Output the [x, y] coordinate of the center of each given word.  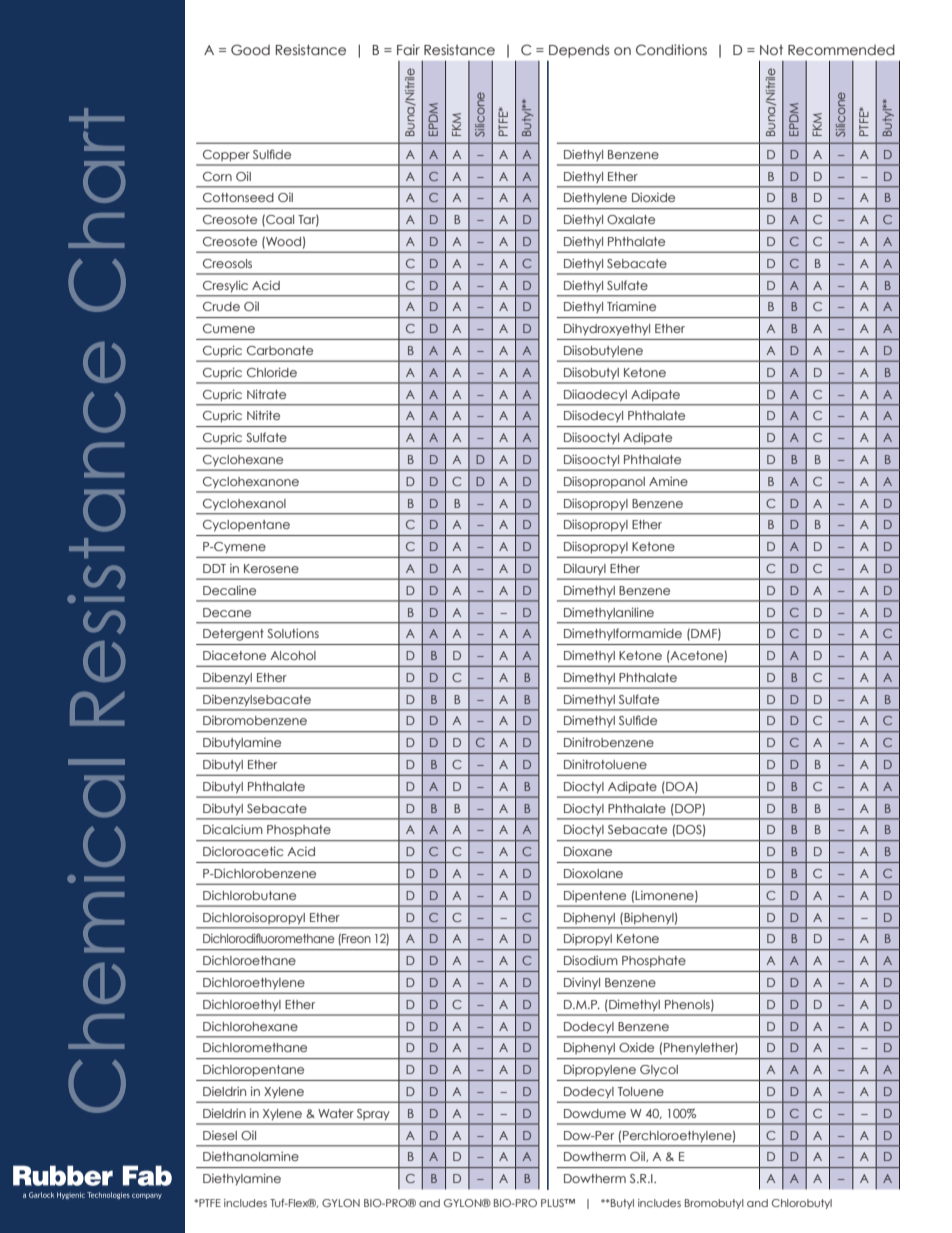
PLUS [553, 1203]
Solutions [293, 633]
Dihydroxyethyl [607, 329]
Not [771, 50]
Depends [579, 51]
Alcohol [293, 655]
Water [336, 1113]
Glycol [659, 1070]
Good [250, 50]
